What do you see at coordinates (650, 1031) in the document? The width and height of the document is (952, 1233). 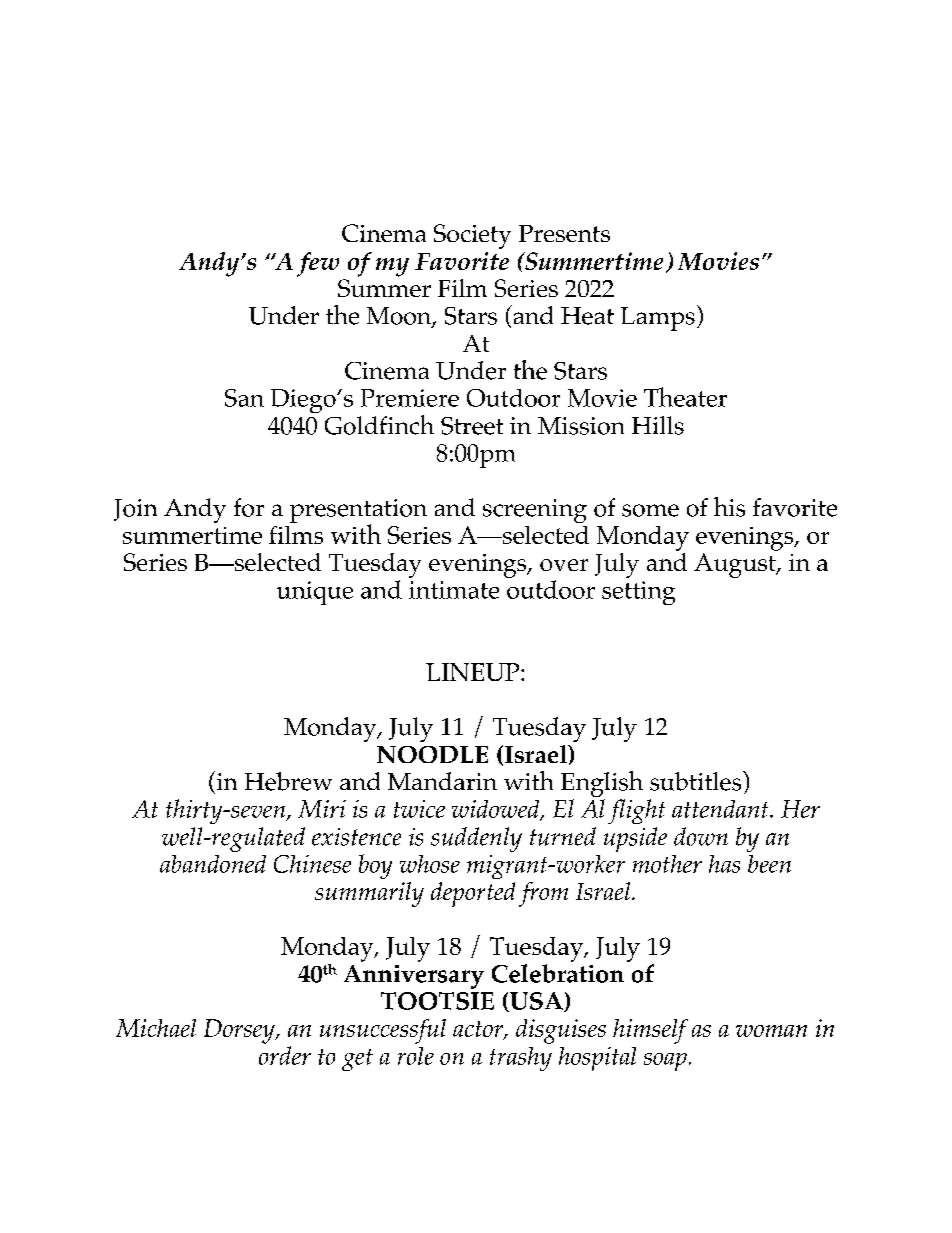 I see `himself` at bounding box center [650, 1031].
